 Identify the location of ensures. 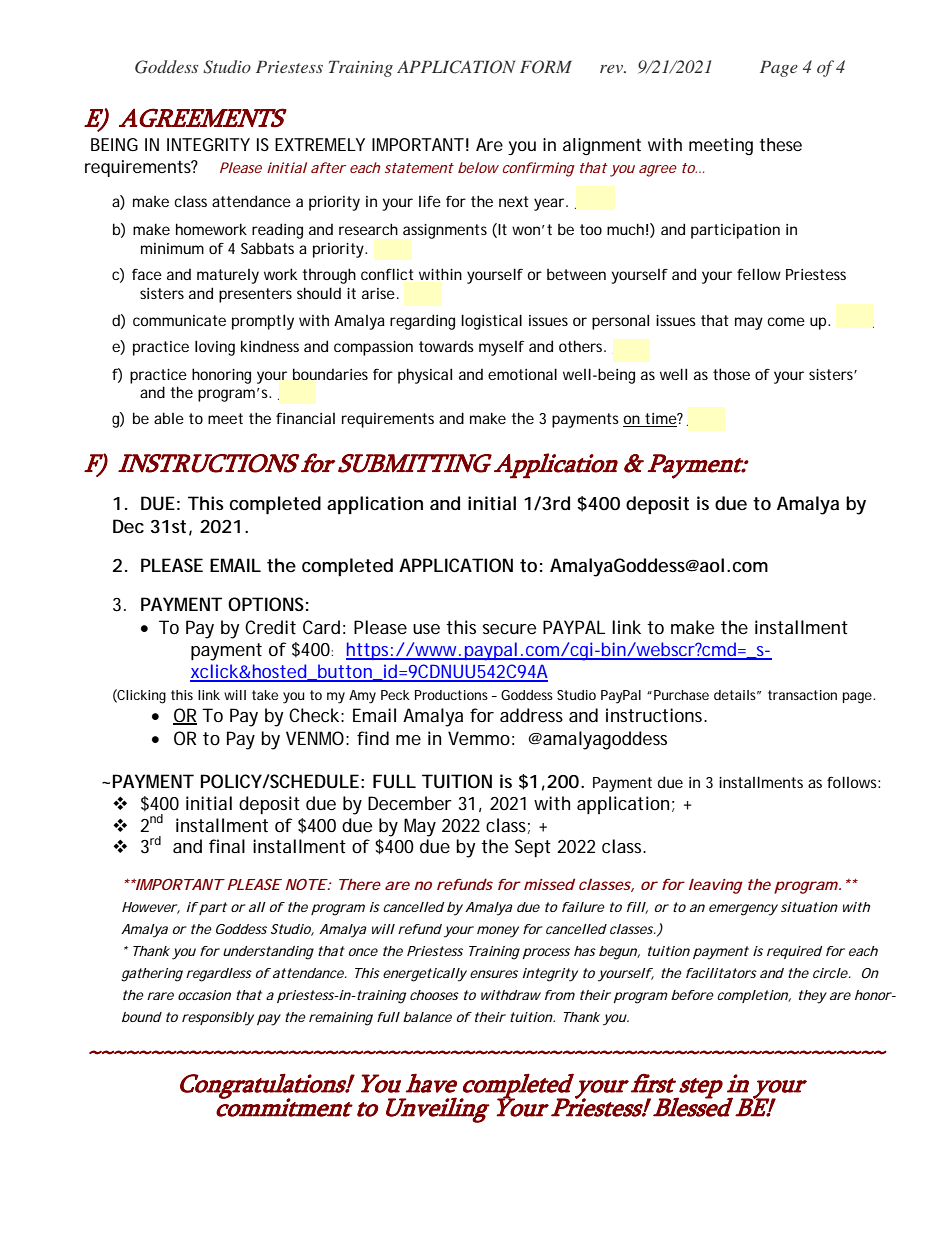
(494, 974).
